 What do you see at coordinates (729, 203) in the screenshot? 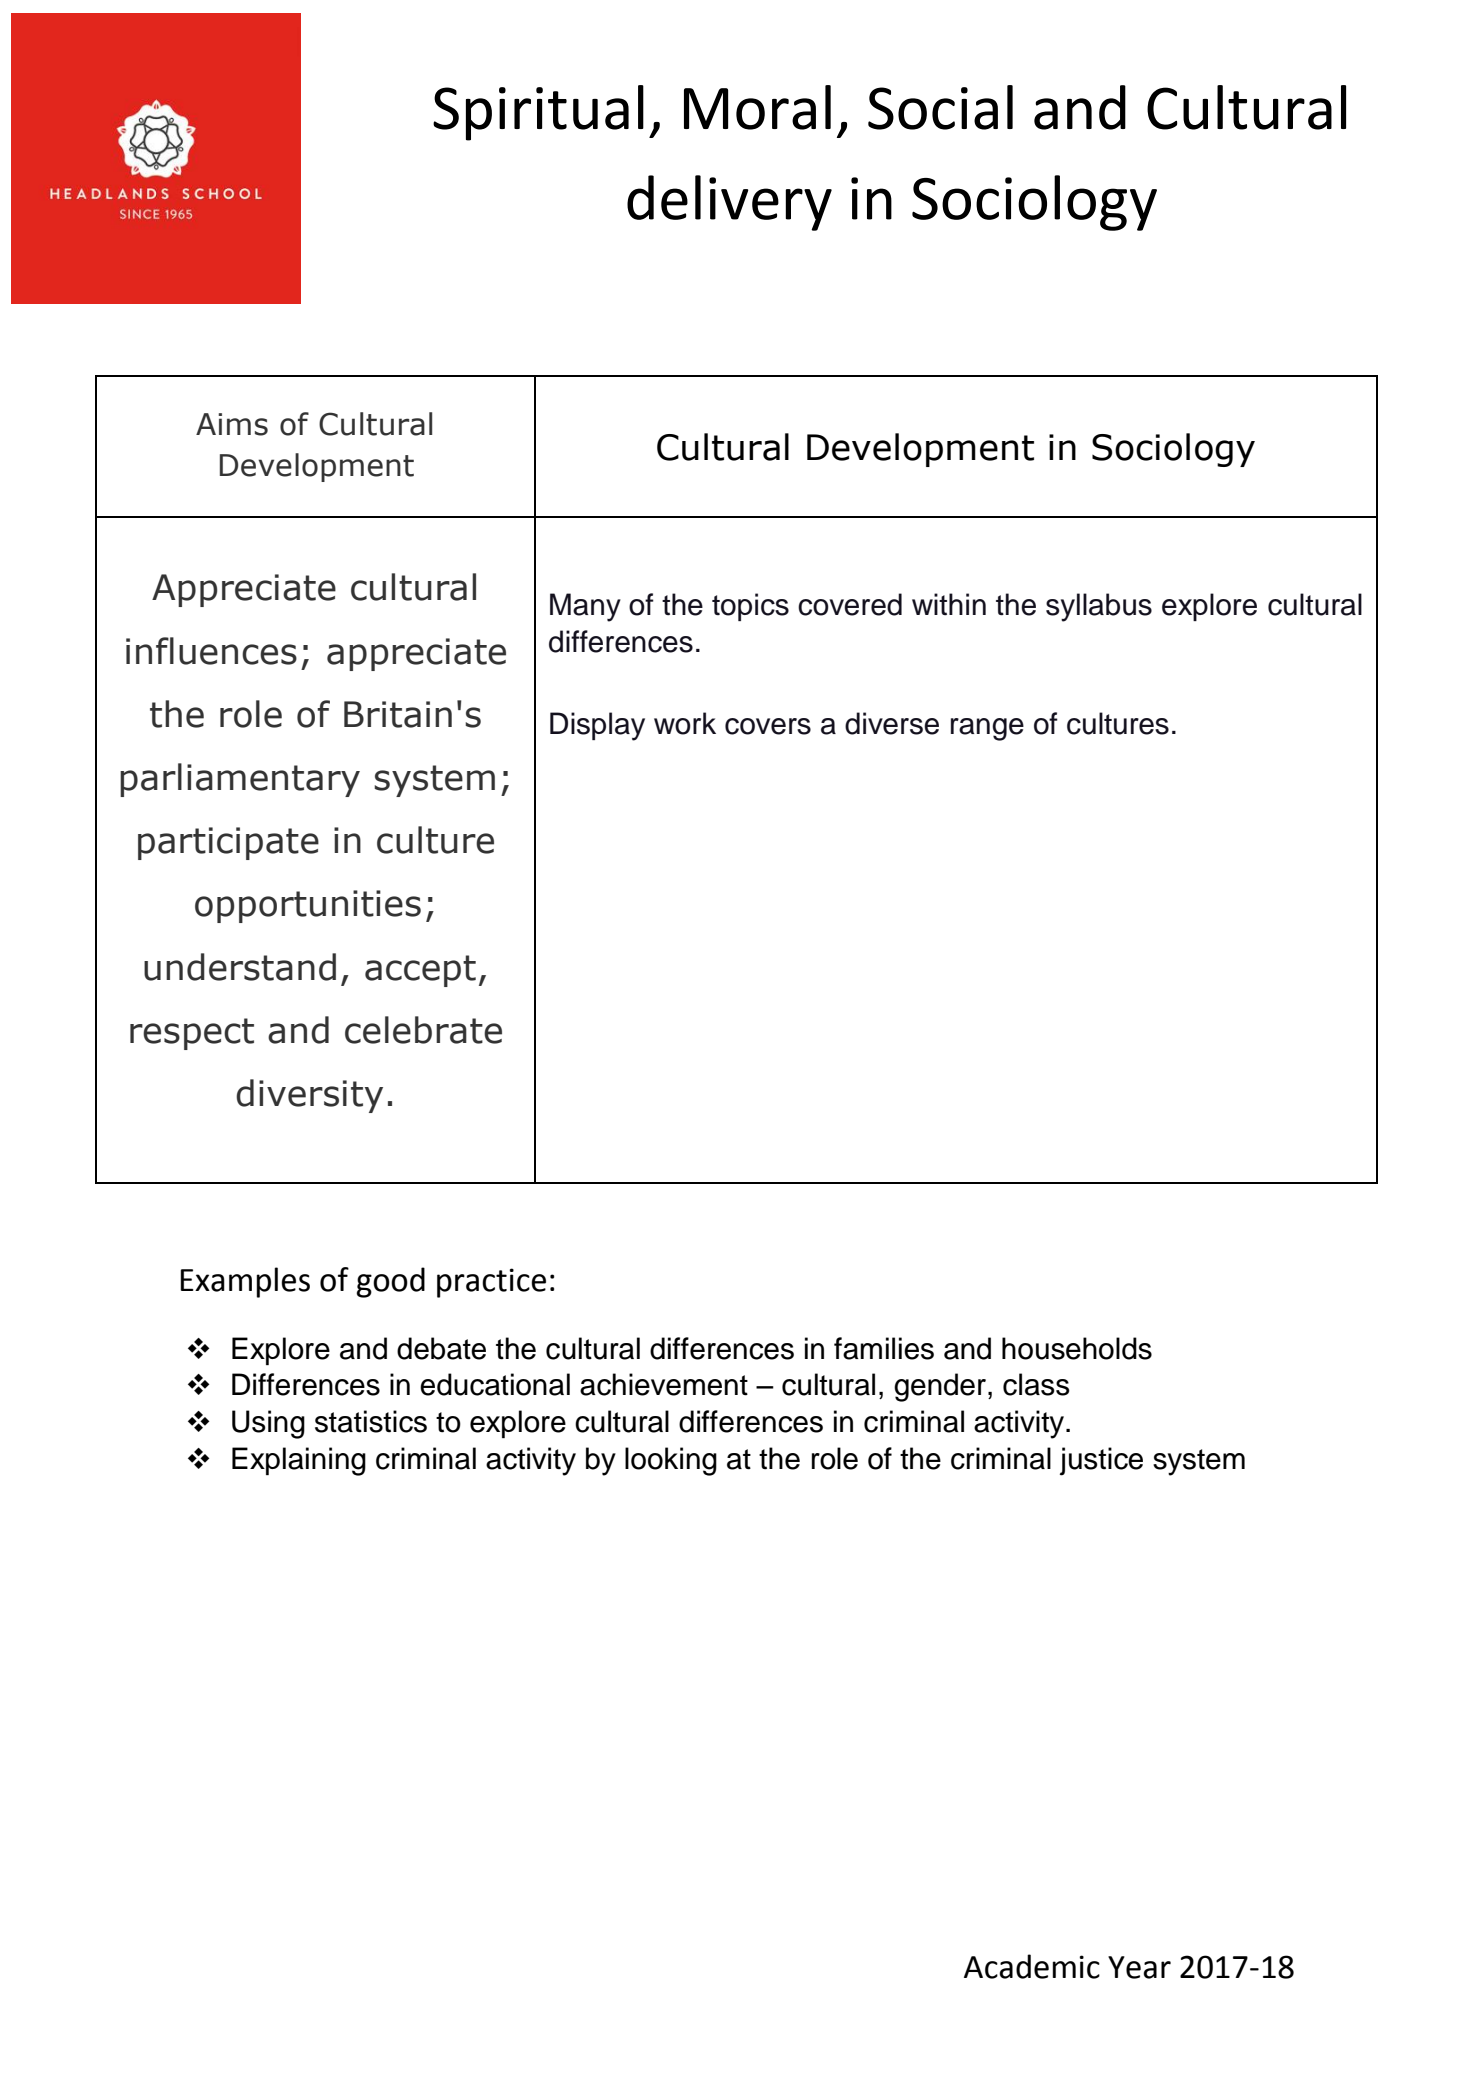
I see `delivery` at bounding box center [729, 203].
